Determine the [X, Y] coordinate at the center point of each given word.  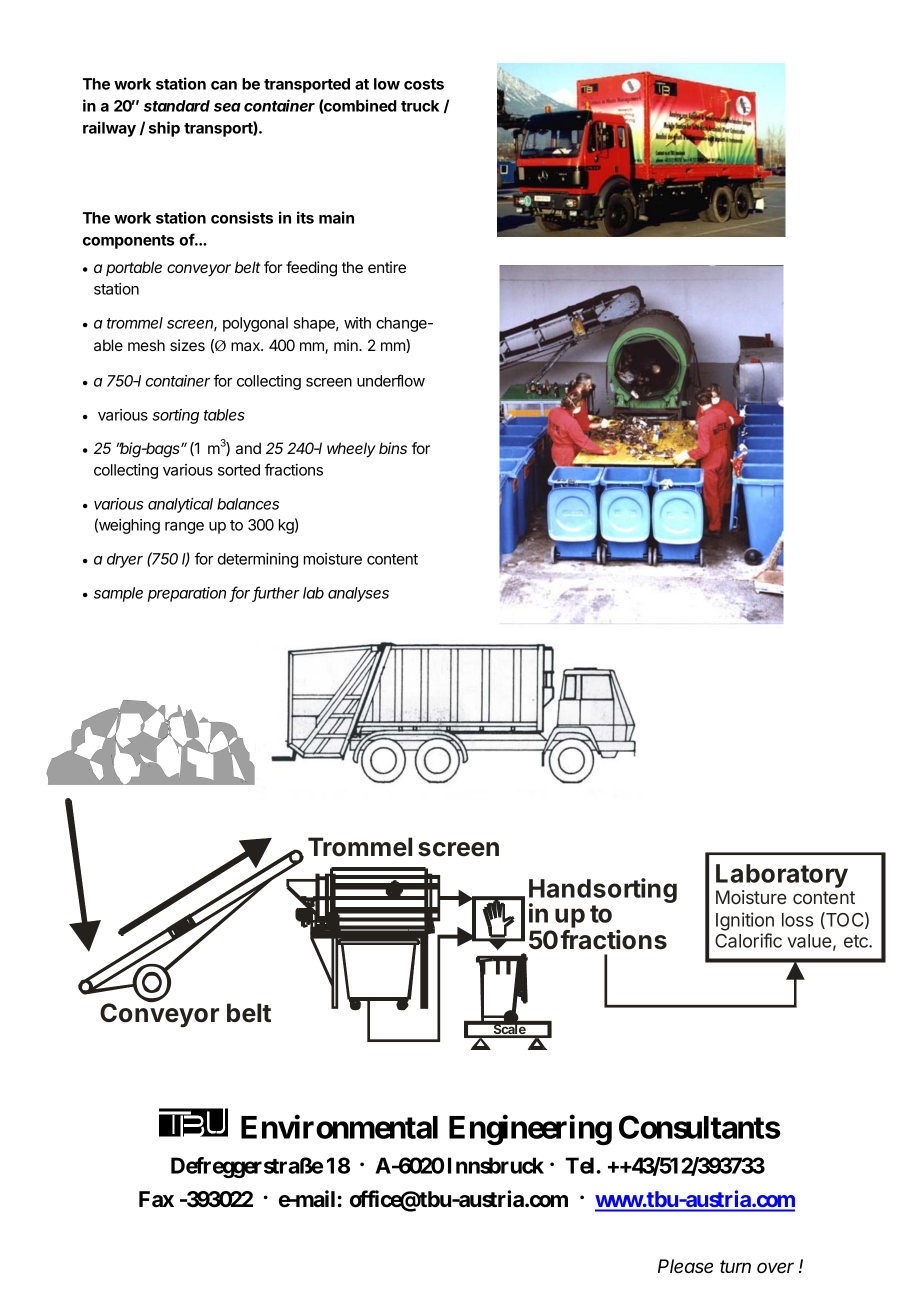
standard [177, 106]
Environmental [339, 1127]
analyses [358, 594]
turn [735, 1266]
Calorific [748, 940]
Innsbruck [496, 1165]
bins [393, 448]
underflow [391, 380]
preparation [187, 594]
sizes [187, 345]
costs [424, 84]
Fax [156, 1199]
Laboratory [782, 877]
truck [420, 106]
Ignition [745, 921]
